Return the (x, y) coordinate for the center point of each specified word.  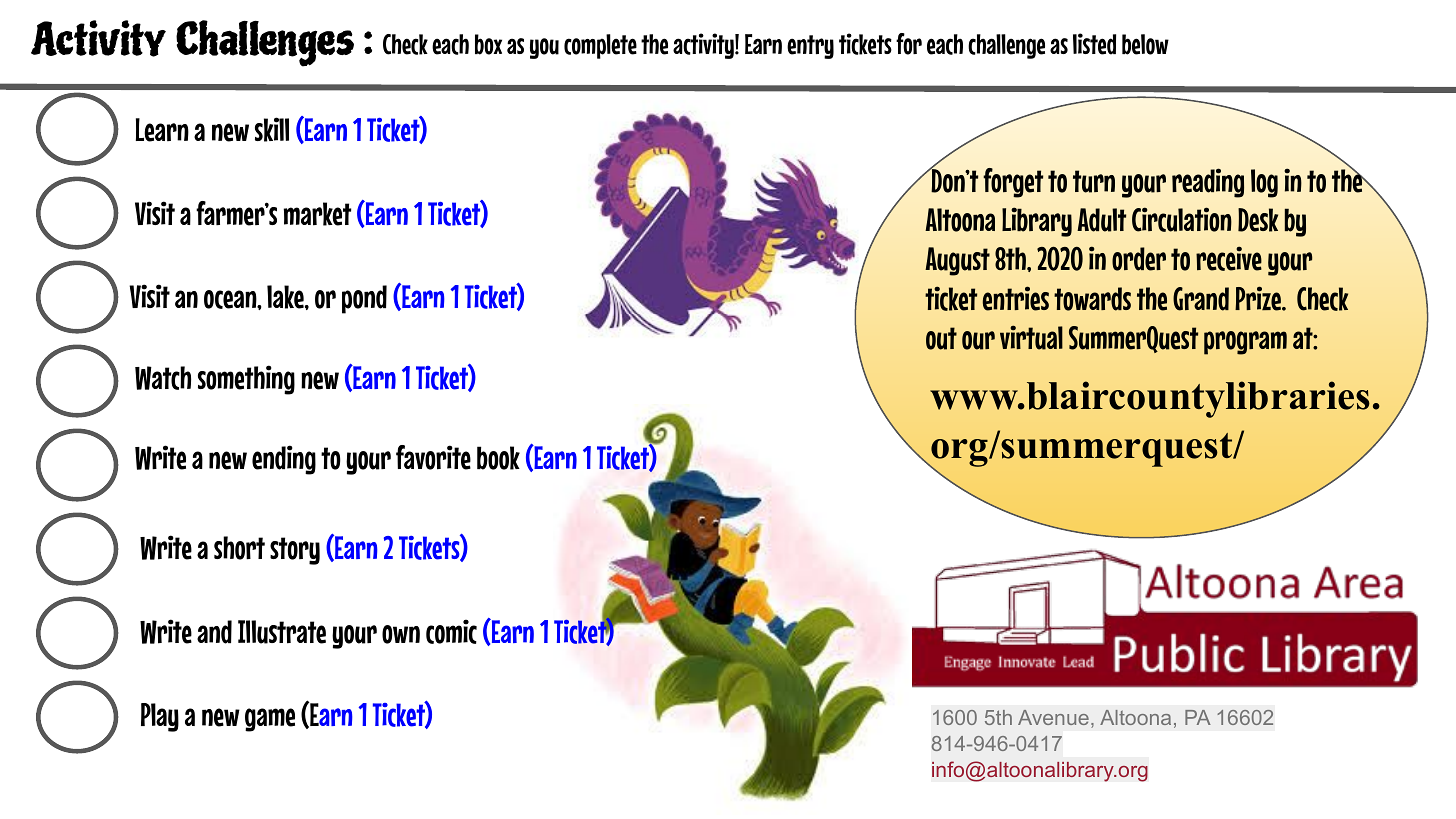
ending (284, 460)
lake (286, 297)
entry (810, 47)
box (488, 44)
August (957, 261)
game (270, 720)
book (498, 458)
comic (451, 631)
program (1245, 343)
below (1145, 44)
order (1139, 259)
